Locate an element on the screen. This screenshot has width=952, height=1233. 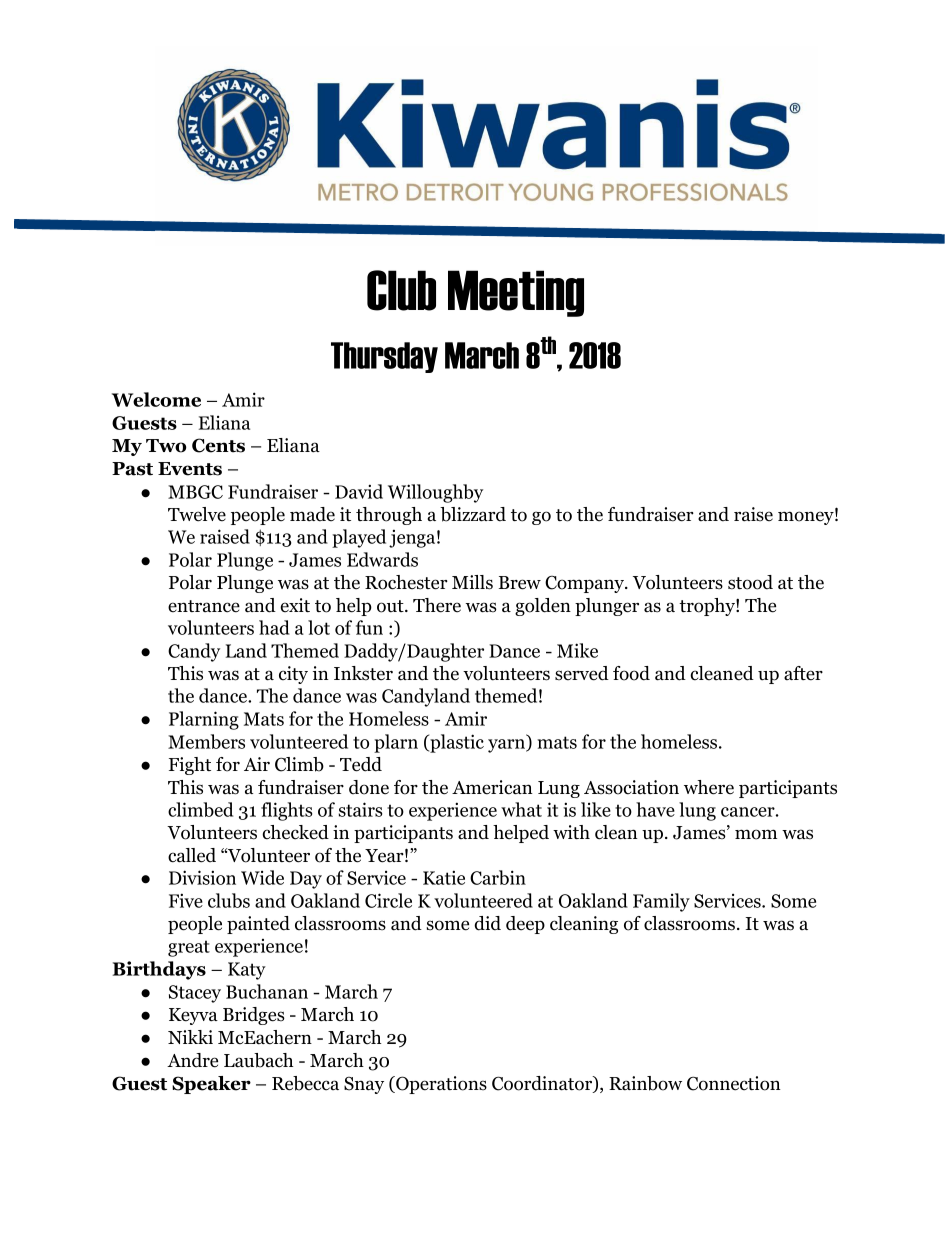
American is located at coordinates (492, 787).
